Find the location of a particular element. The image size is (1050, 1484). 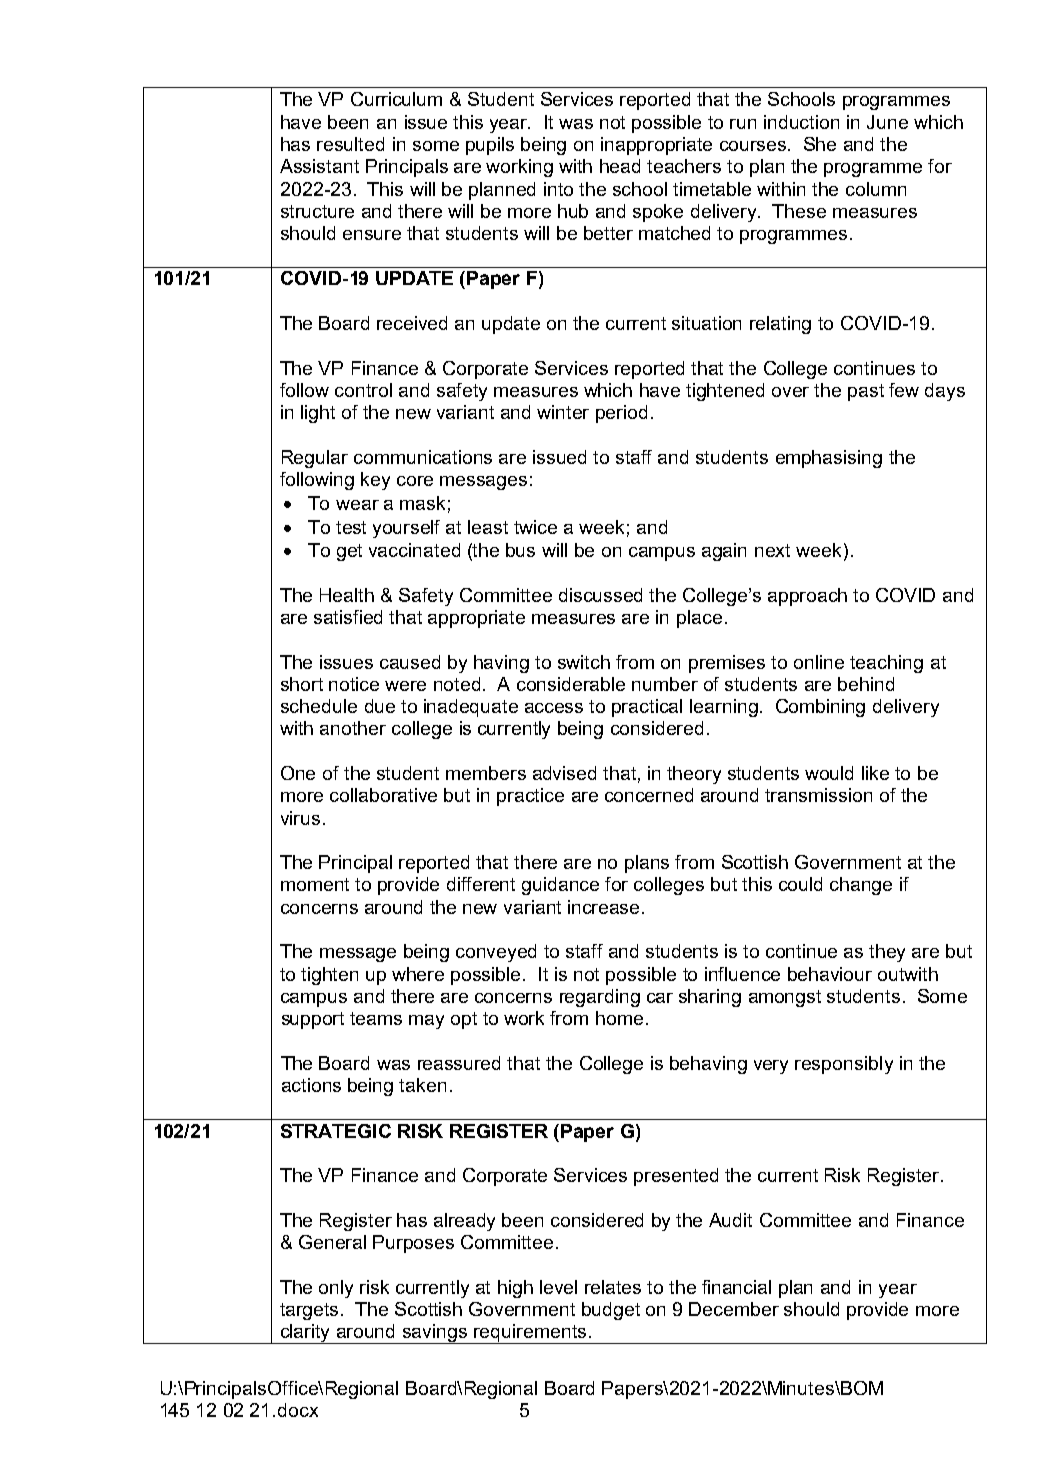

past is located at coordinates (866, 392).
